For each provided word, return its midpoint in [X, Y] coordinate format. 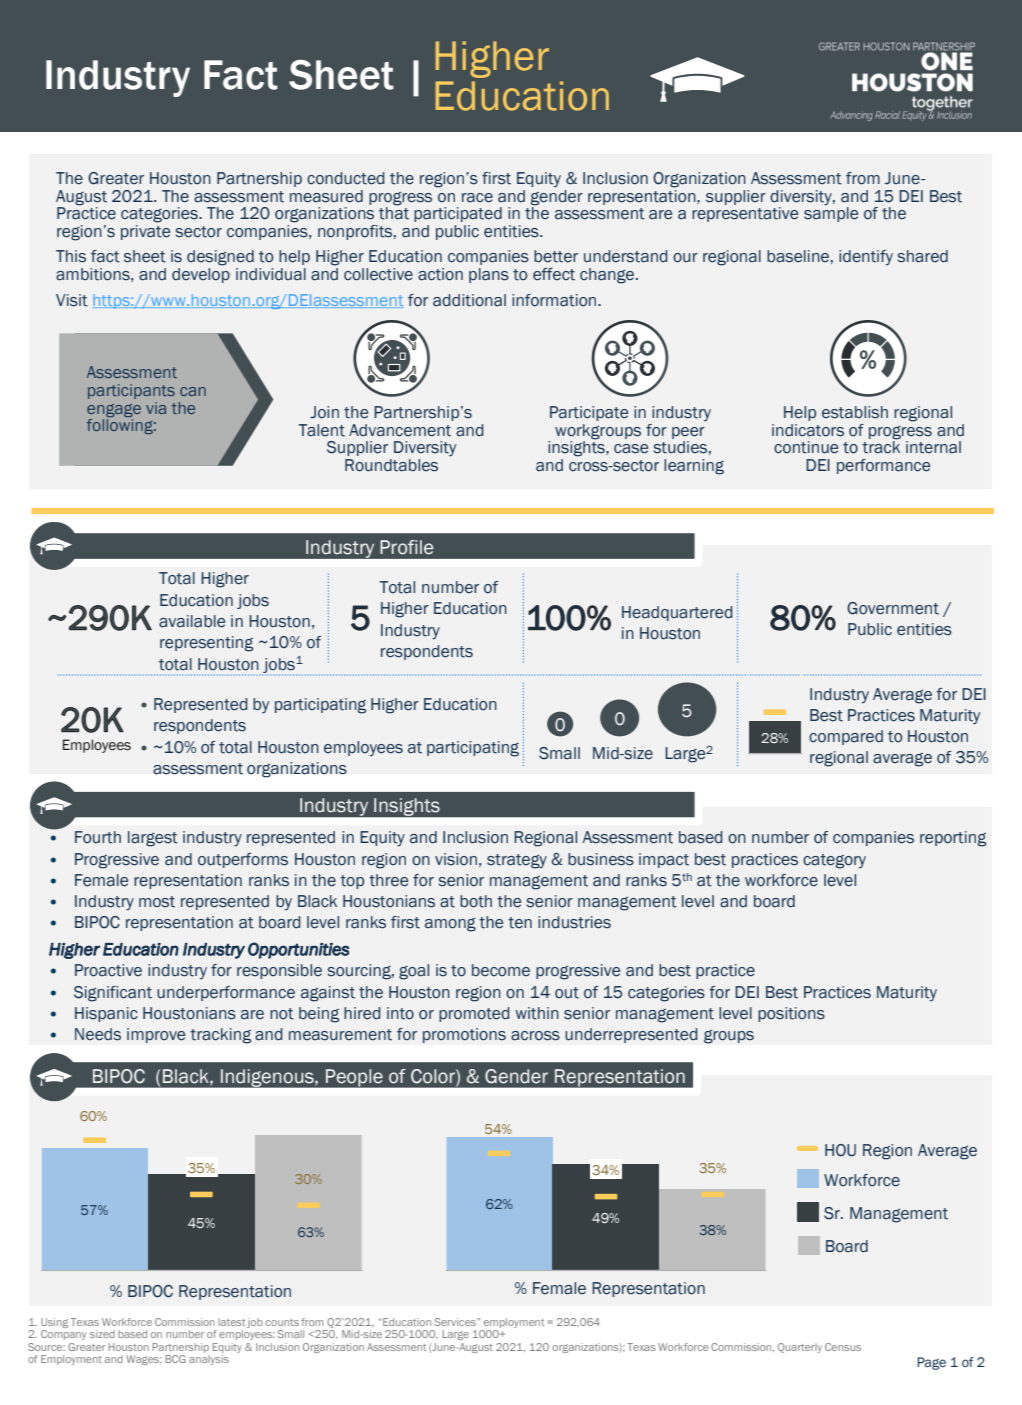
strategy [517, 861]
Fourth [98, 837]
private [145, 232]
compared [846, 737]
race [477, 198]
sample [831, 213]
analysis [209, 1360]
